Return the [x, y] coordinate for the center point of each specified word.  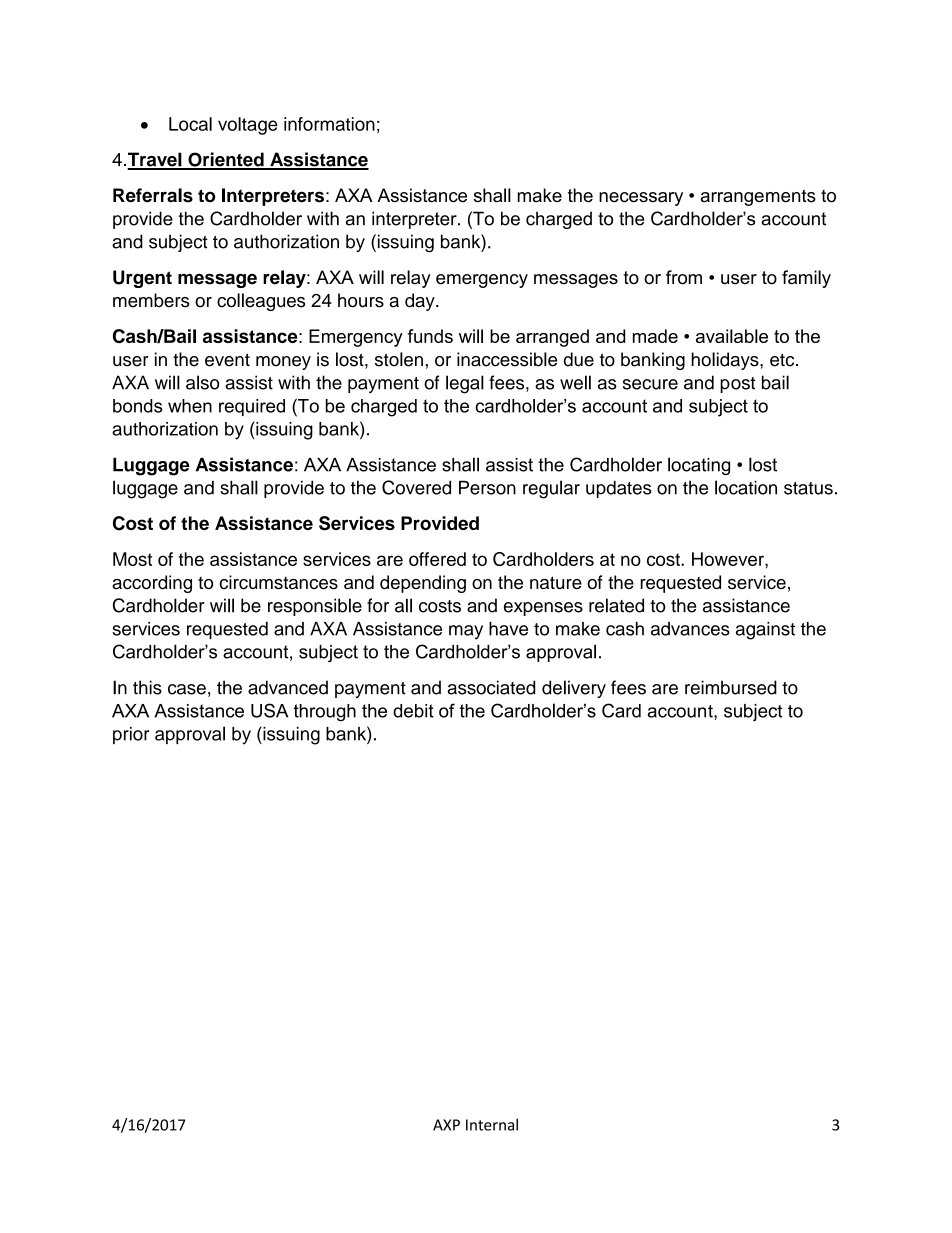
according [152, 584]
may [466, 632]
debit [413, 711]
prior [131, 735]
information [329, 124]
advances [690, 629]
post [737, 385]
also [202, 382]
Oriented [226, 160]
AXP [446, 1125]
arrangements [758, 197]
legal [465, 384]
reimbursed [731, 687]
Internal [492, 1124]
